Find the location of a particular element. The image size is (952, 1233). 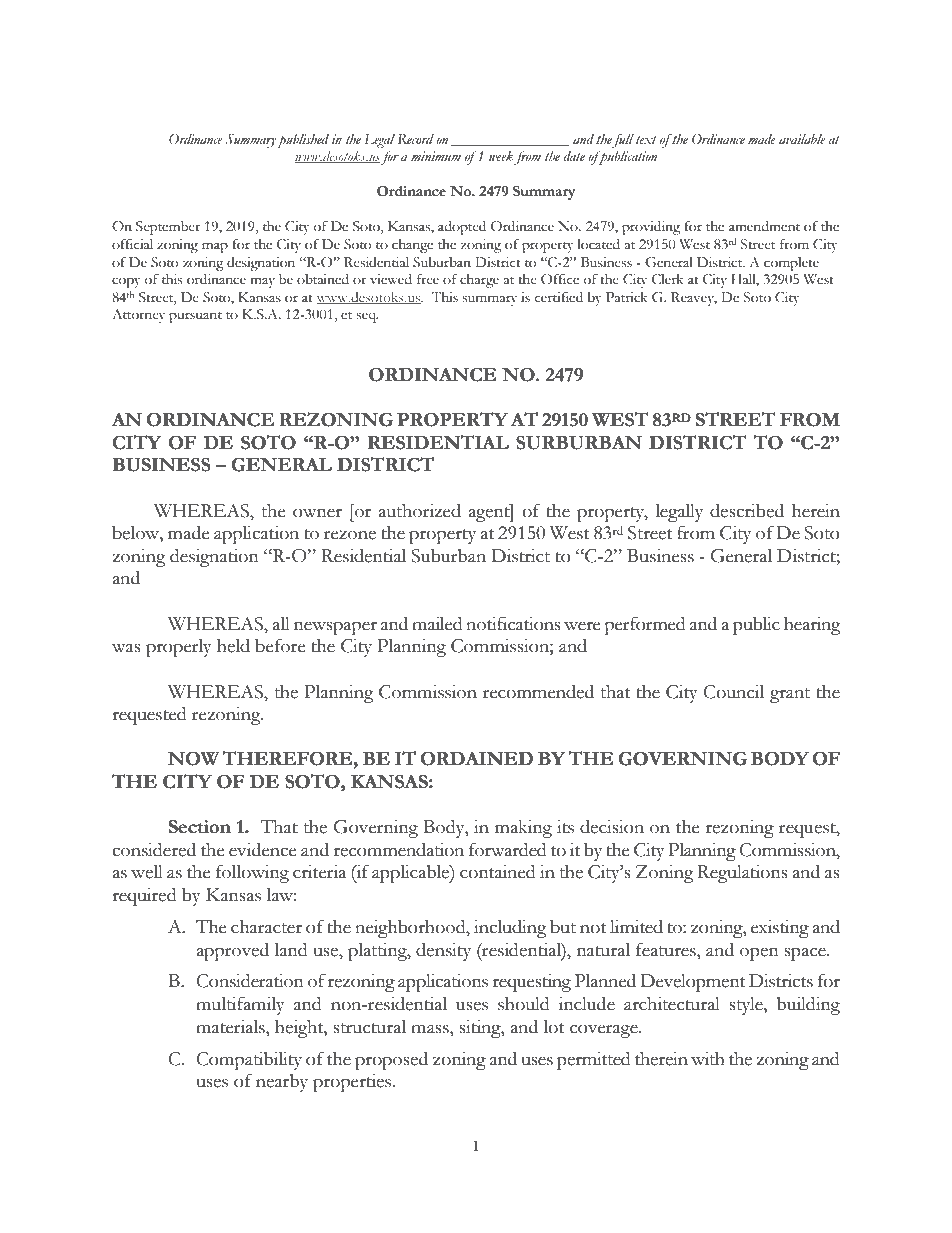

Compatibility is located at coordinates (249, 1061).
